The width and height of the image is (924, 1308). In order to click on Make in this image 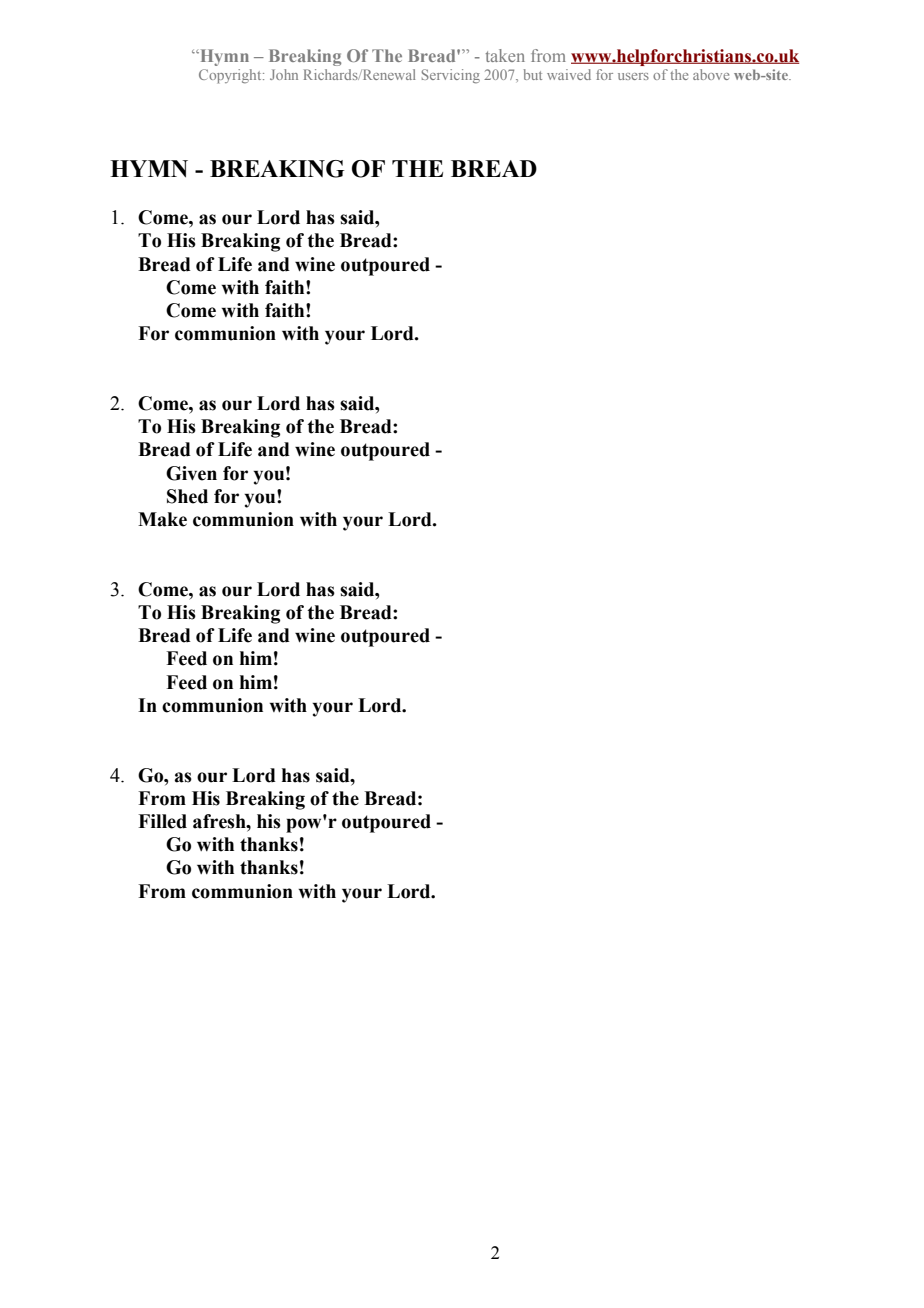, I will do `click(162, 519)`.
